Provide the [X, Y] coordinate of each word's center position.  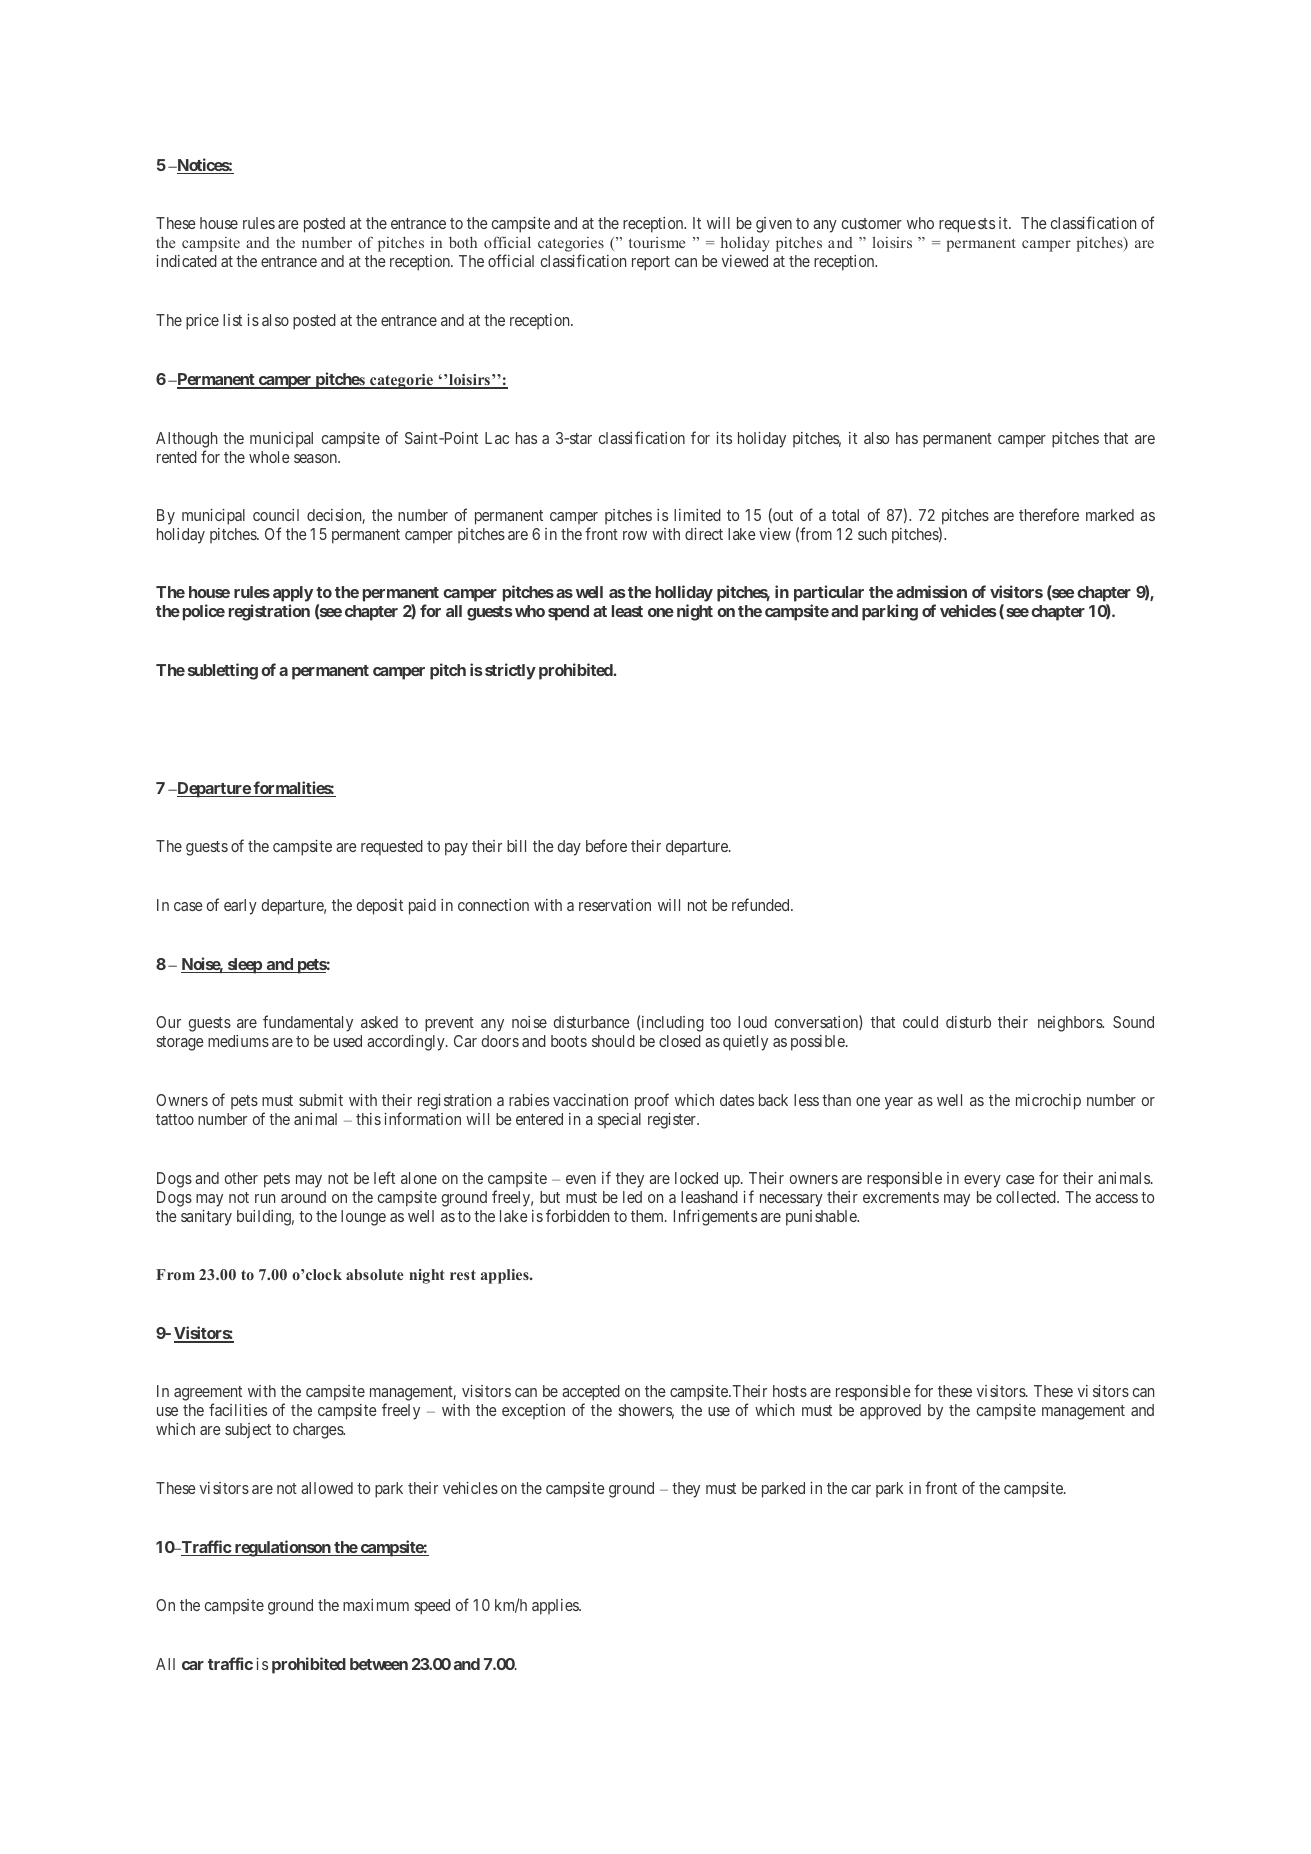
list [232, 320]
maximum [376, 1605]
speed [432, 1607]
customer [872, 223]
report [651, 263]
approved [890, 1412]
